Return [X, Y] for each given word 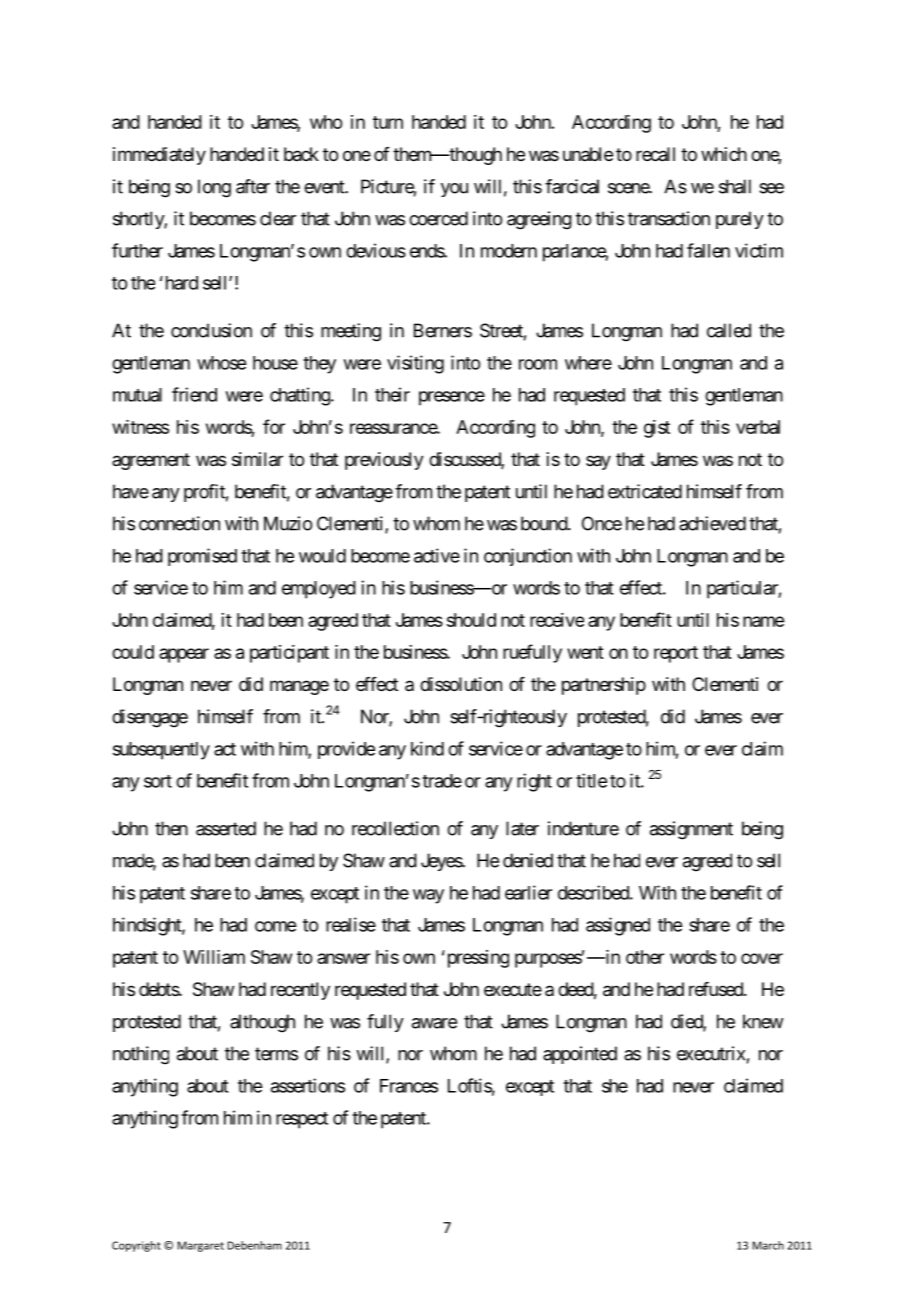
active [437, 555]
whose [221, 363]
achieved [712, 523]
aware [434, 1023]
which [724, 154]
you [454, 190]
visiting [415, 364]
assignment [691, 830]
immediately [159, 156]
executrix [711, 1053]
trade [442, 781]
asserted [226, 828]
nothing [141, 1055]
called [729, 330]
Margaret [200, 1246]
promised [202, 557]
